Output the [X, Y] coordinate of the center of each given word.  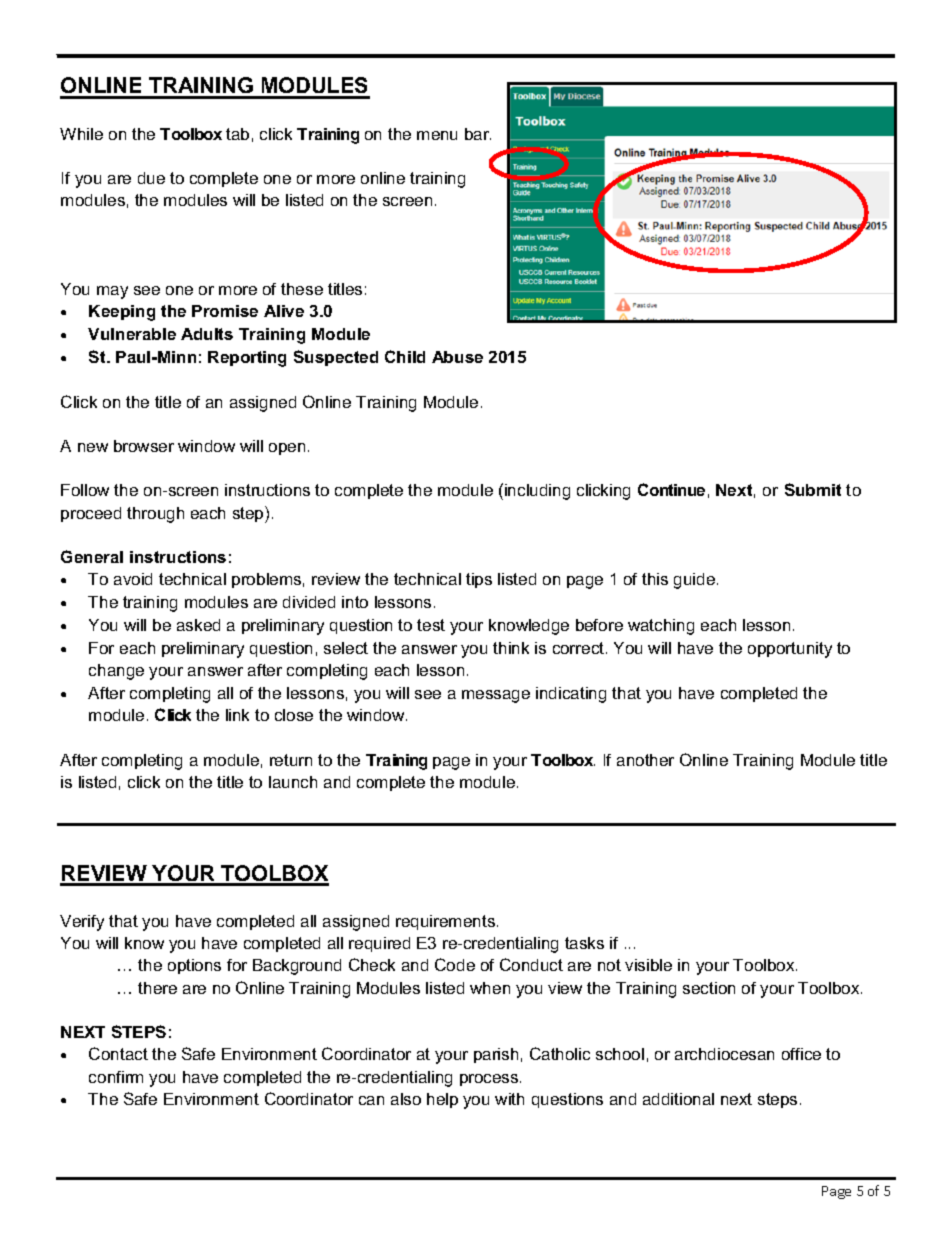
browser [144, 446]
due [151, 178]
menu [437, 135]
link [237, 715]
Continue [671, 489]
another [645, 760]
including [537, 492]
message [496, 696]
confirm [116, 1077]
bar [478, 134]
